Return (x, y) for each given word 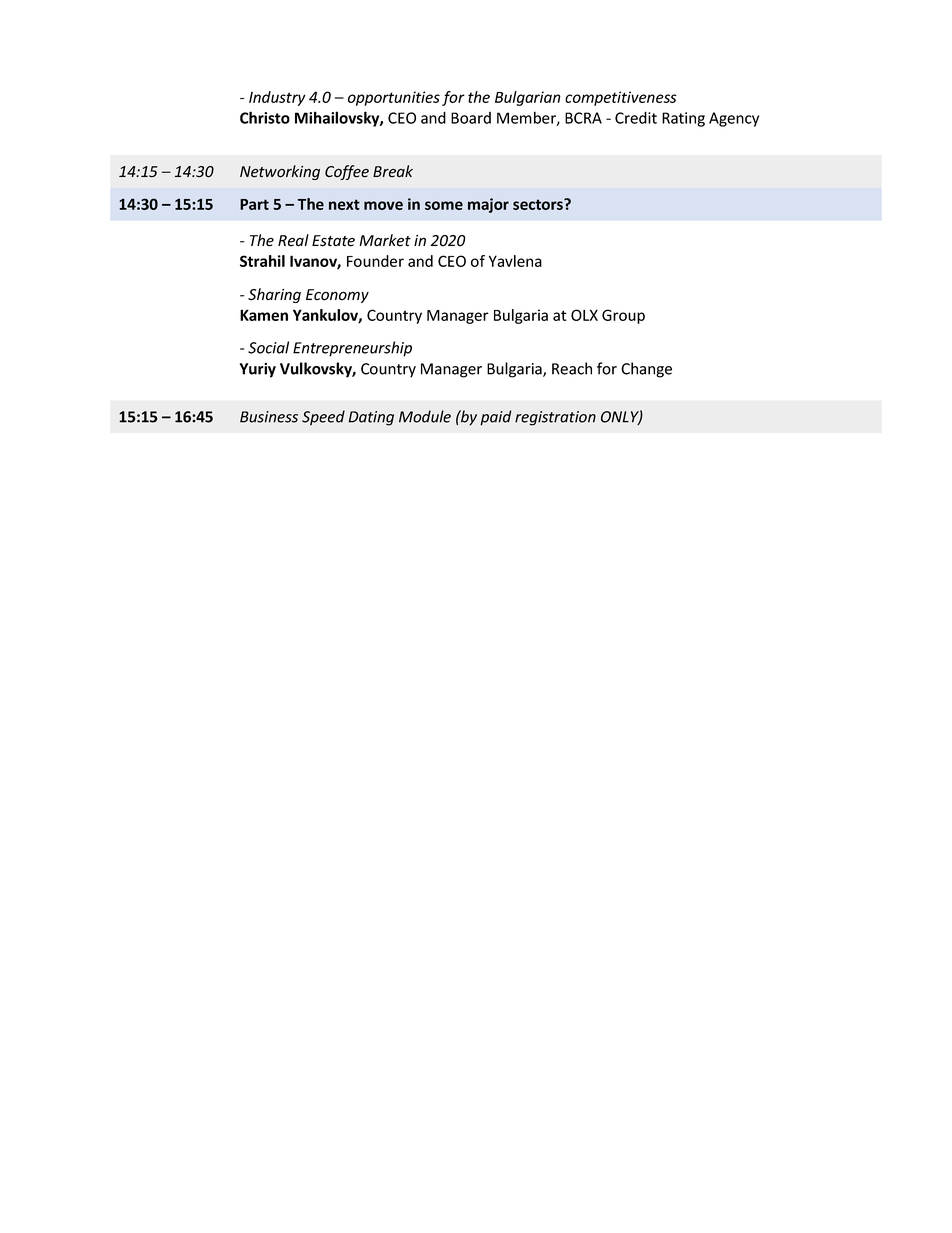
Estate (333, 241)
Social (268, 347)
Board (471, 118)
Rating (683, 119)
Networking (280, 172)
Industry (277, 98)
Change (646, 370)
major (488, 205)
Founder (375, 261)
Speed (323, 418)
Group (623, 316)
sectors (539, 204)
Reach (572, 368)
